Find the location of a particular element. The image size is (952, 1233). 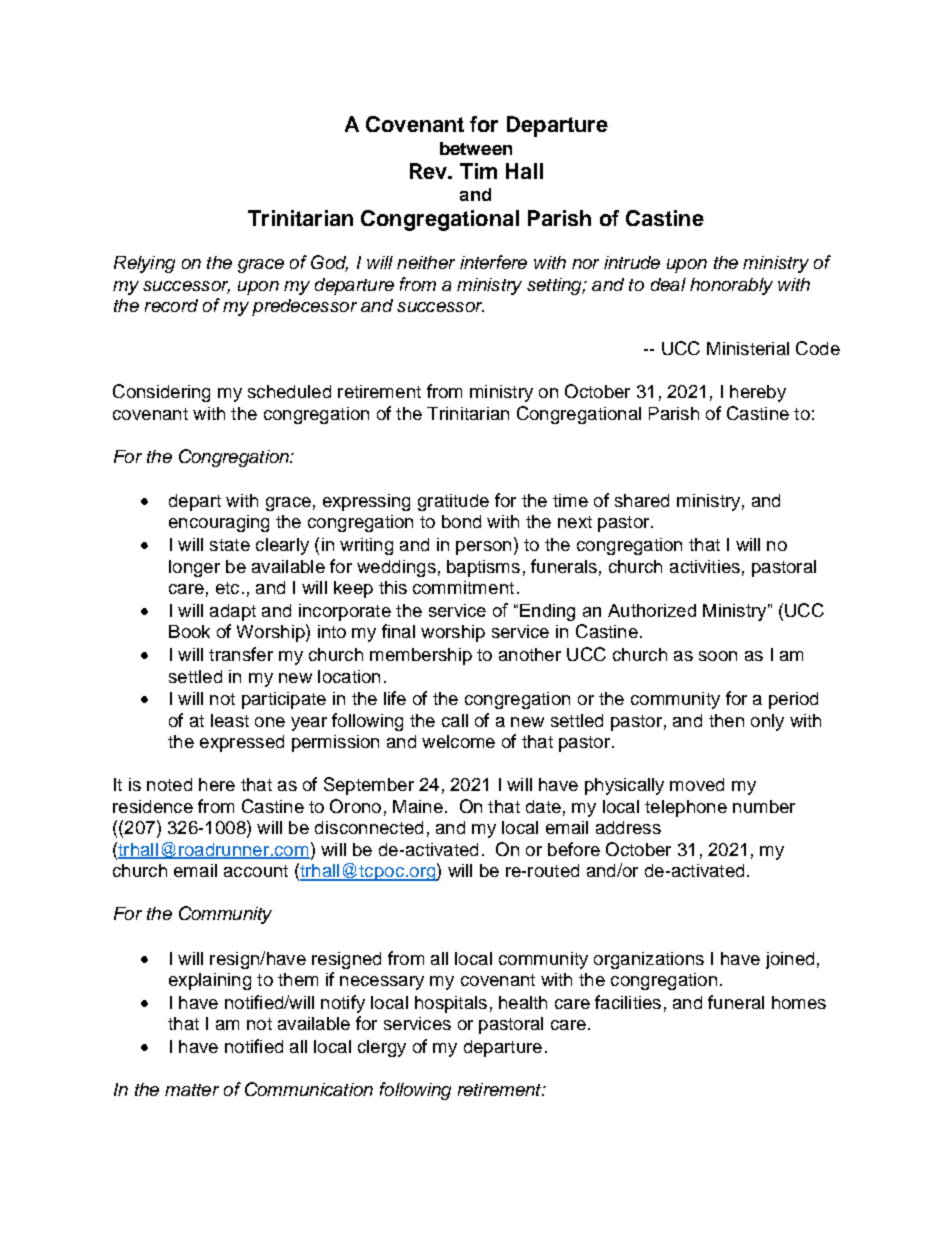

matter is located at coordinates (192, 1090).
